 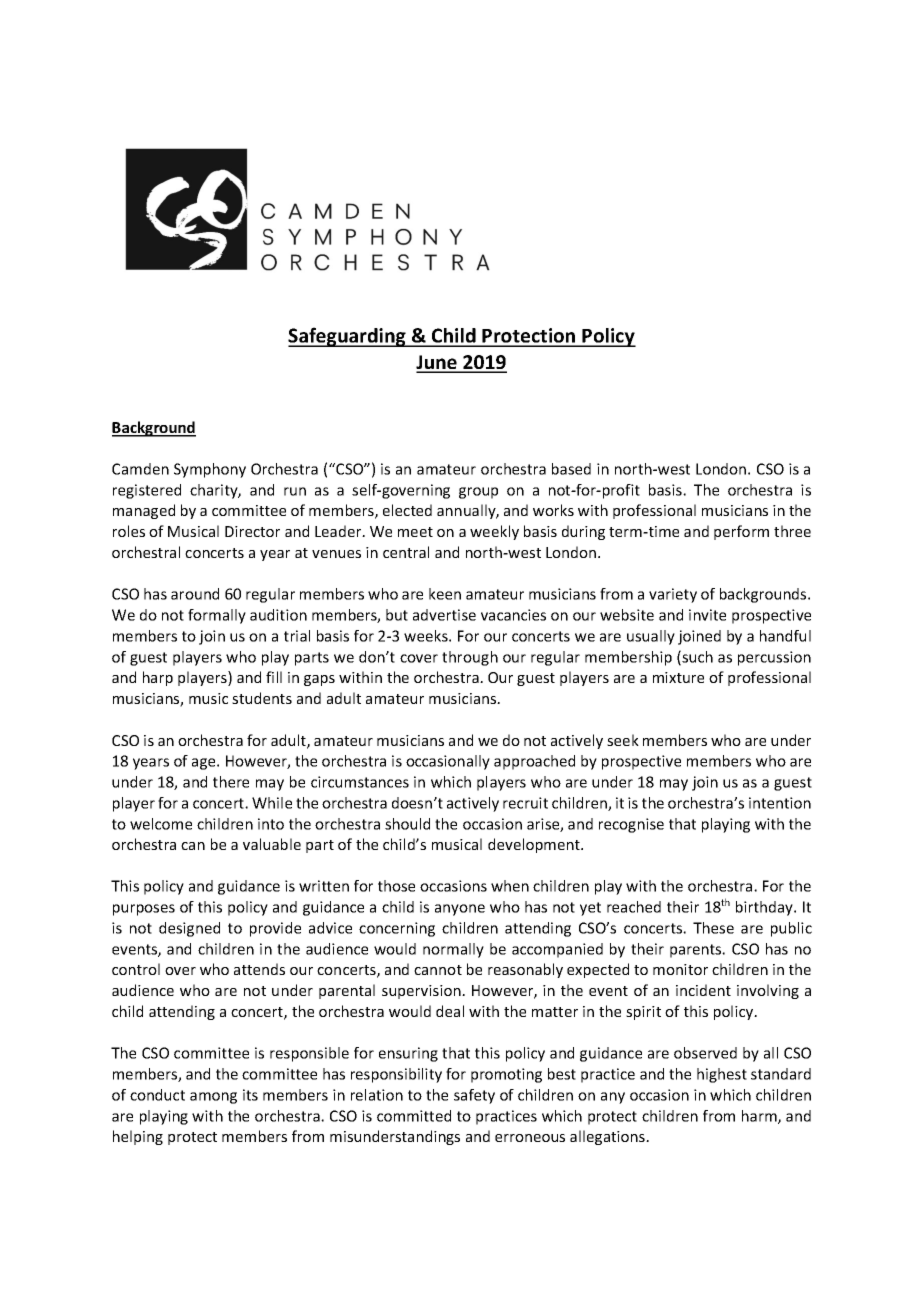 What do you see at coordinates (231, 782) in the page?
I see `there` at bounding box center [231, 782].
